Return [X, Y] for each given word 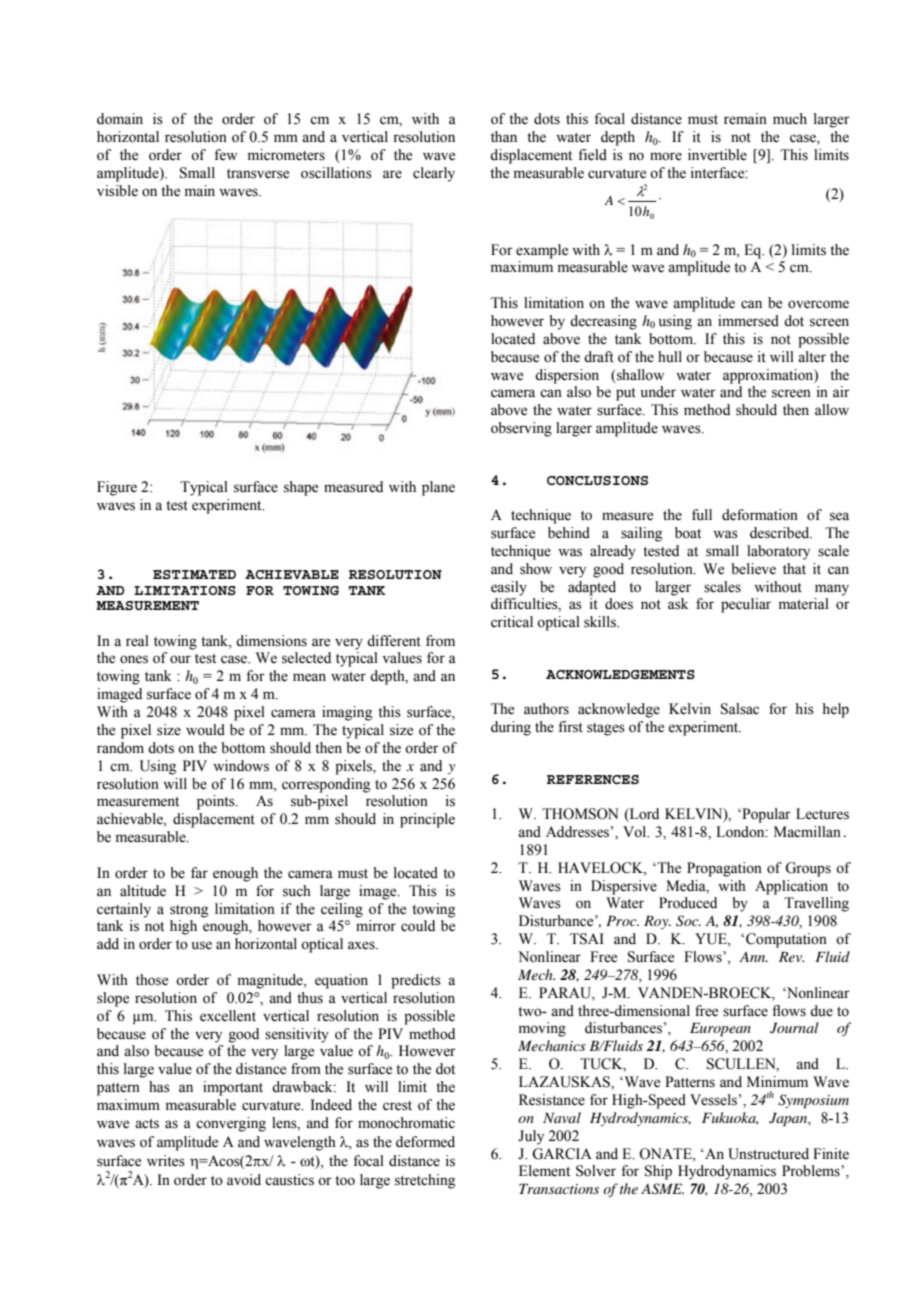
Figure [117, 488]
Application [791, 887]
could [418, 926]
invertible [717, 155]
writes [166, 1161]
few [225, 155]
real [137, 641]
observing [521, 429]
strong [189, 911]
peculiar [746, 605]
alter [812, 357]
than [504, 136]
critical [512, 622]
